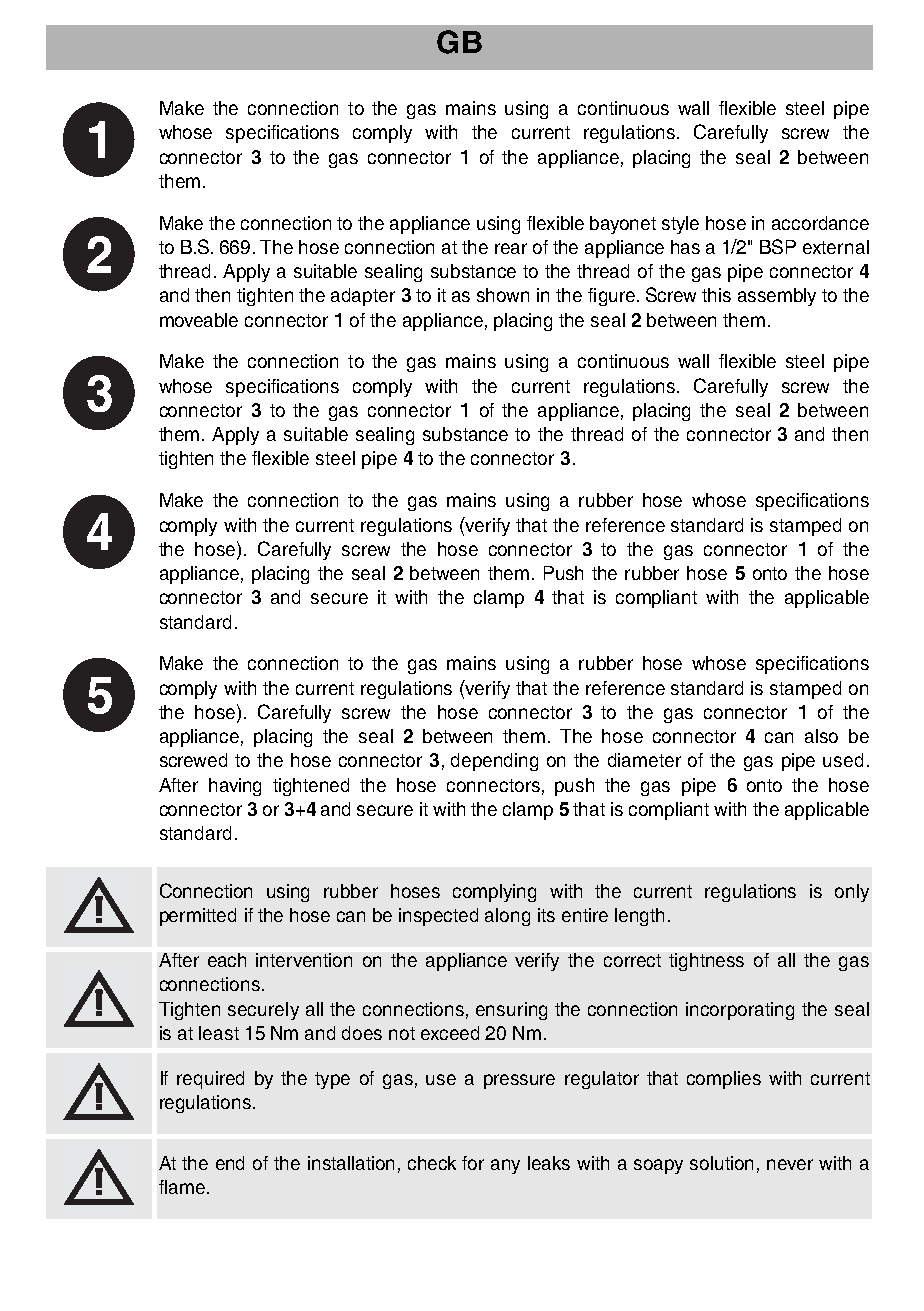 The width and height of the screenshot is (924, 1311). What do you see at coordinates (351, 1163) in the screenshot?
I see `installation` at bounding box center [351, 1163].
